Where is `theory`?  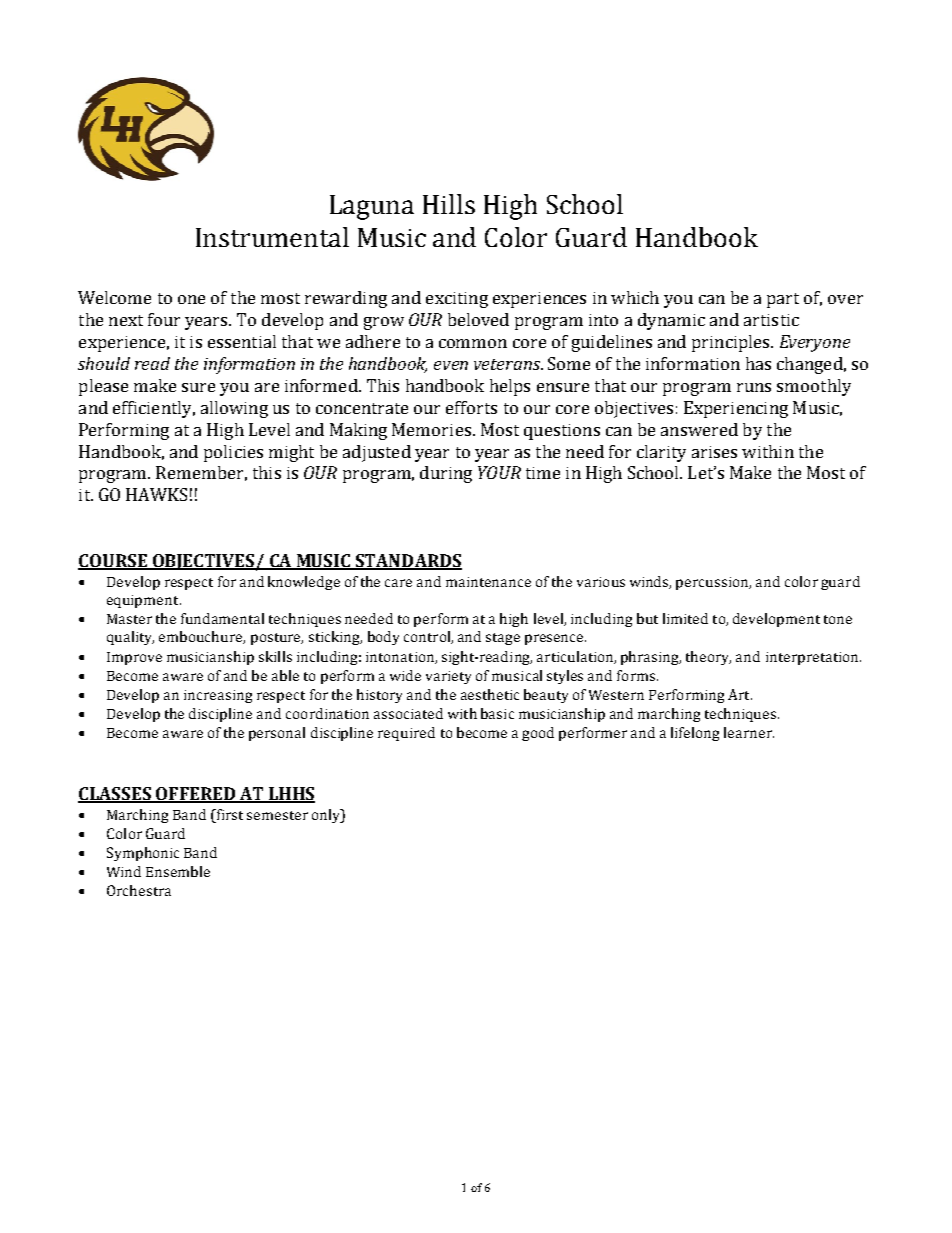 theory is located at coordinates (708, 658).
